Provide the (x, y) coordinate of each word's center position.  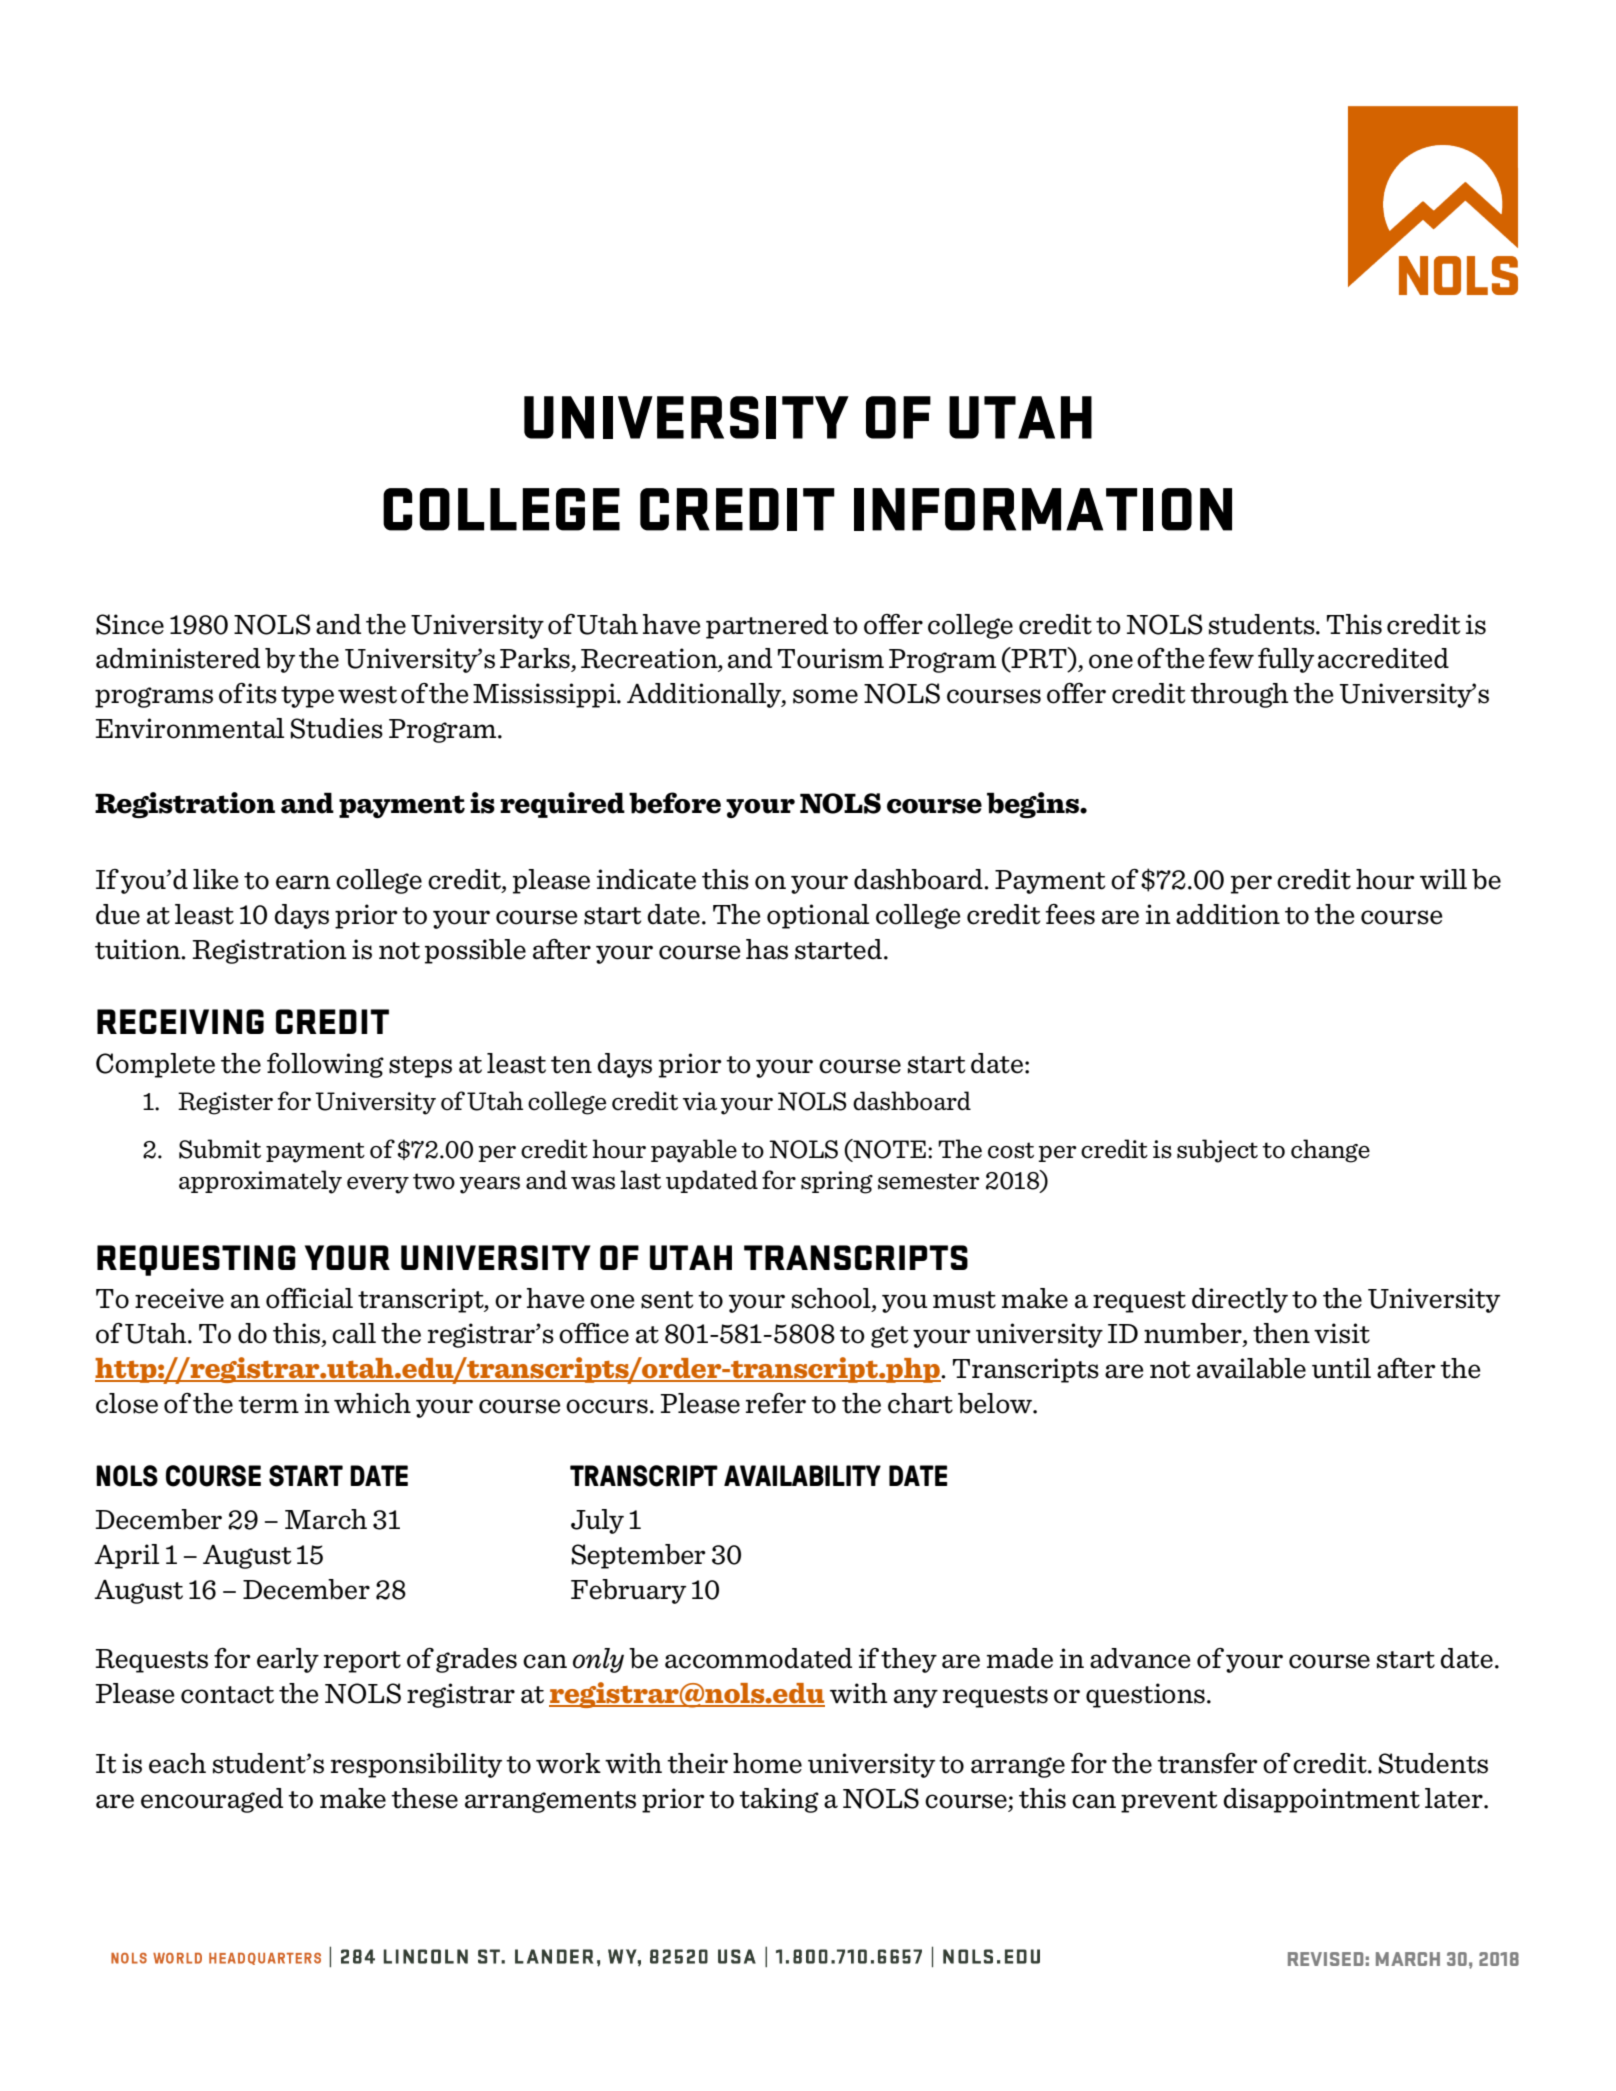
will (1443, 879)
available (1251, 1368)
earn (303, 882)
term (268, 1405)
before (675, 803)
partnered (767, 626)
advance (1140, 1658)
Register (225, 1103)
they (909, 1660)
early (288, 1660)
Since (130, 624)
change (1330, 1151)
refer (776, 1403)
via (700, 1101)
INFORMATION (1043, 509)
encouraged (212, 1800)
